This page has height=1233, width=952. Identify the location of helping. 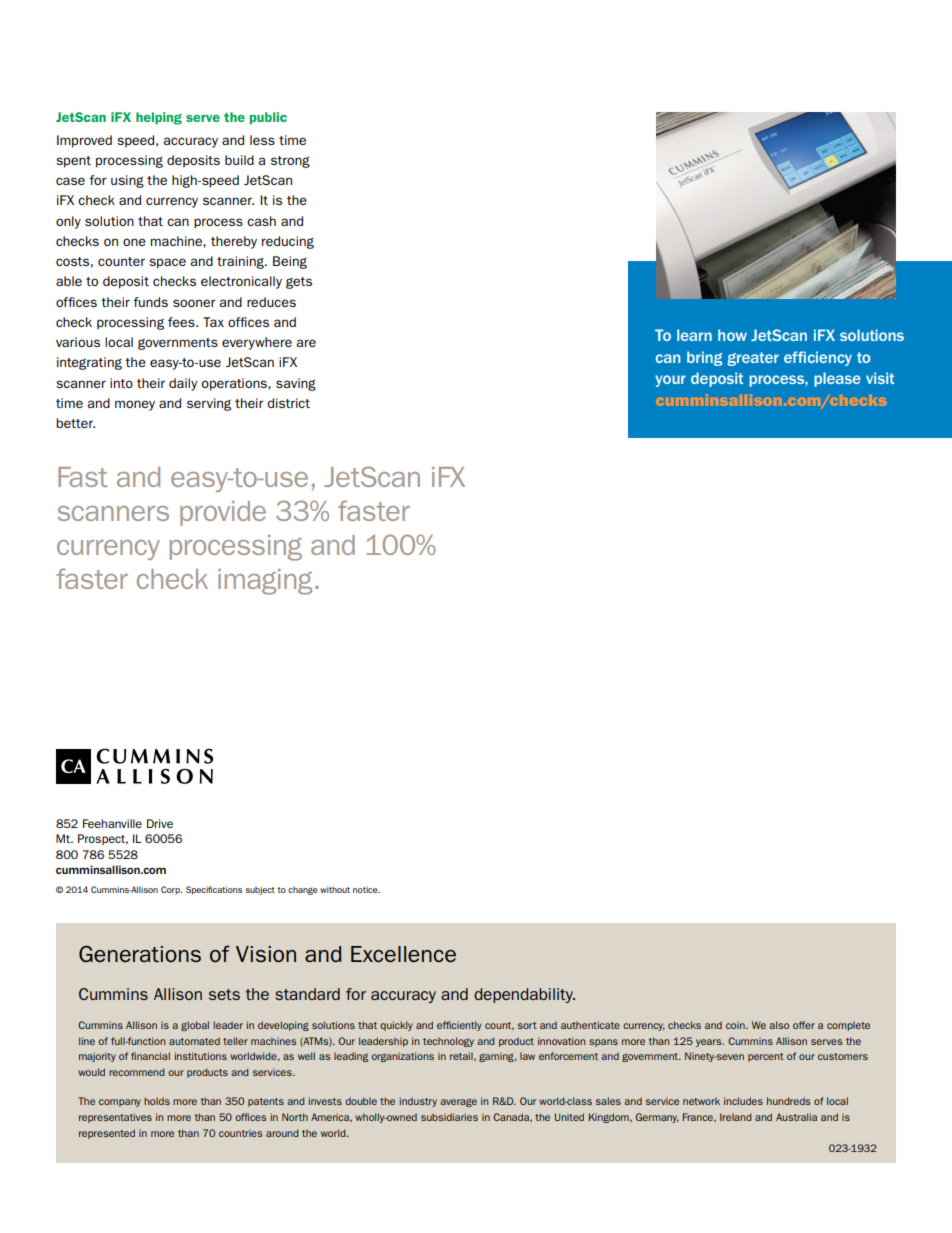
(159, 118).
